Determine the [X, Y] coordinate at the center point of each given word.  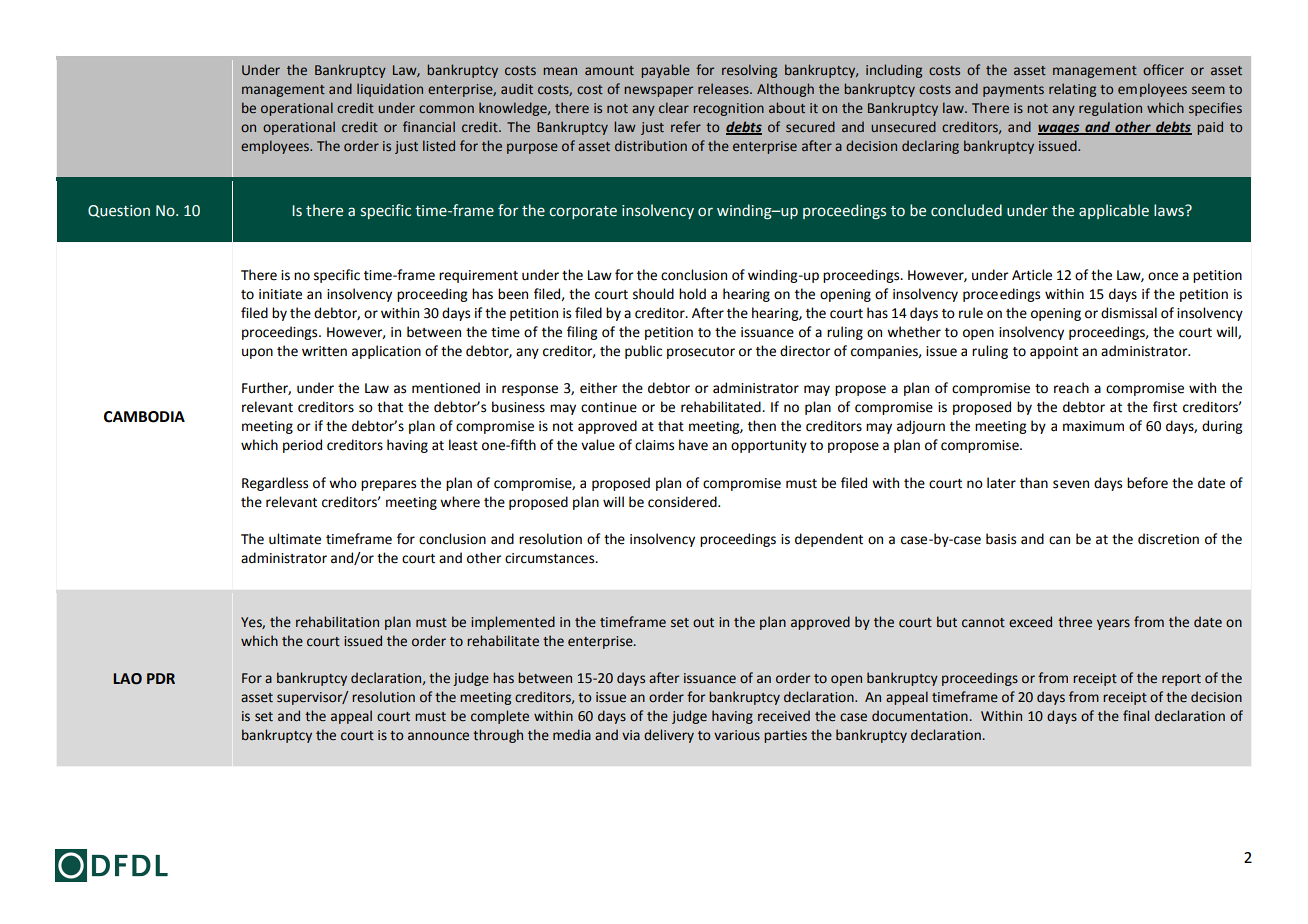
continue [609, 407]
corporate [583, 212]
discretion [1168, 539]
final [1136, 715]
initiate [280, 294]
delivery [669, 736]
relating [1072, 90]
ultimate [295, 539]
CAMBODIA [144, 417]
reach [1071, 388]
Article [1032, 275]
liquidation [390, 90]
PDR [161, 678]
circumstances [551, 558]
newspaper [658, 91]
